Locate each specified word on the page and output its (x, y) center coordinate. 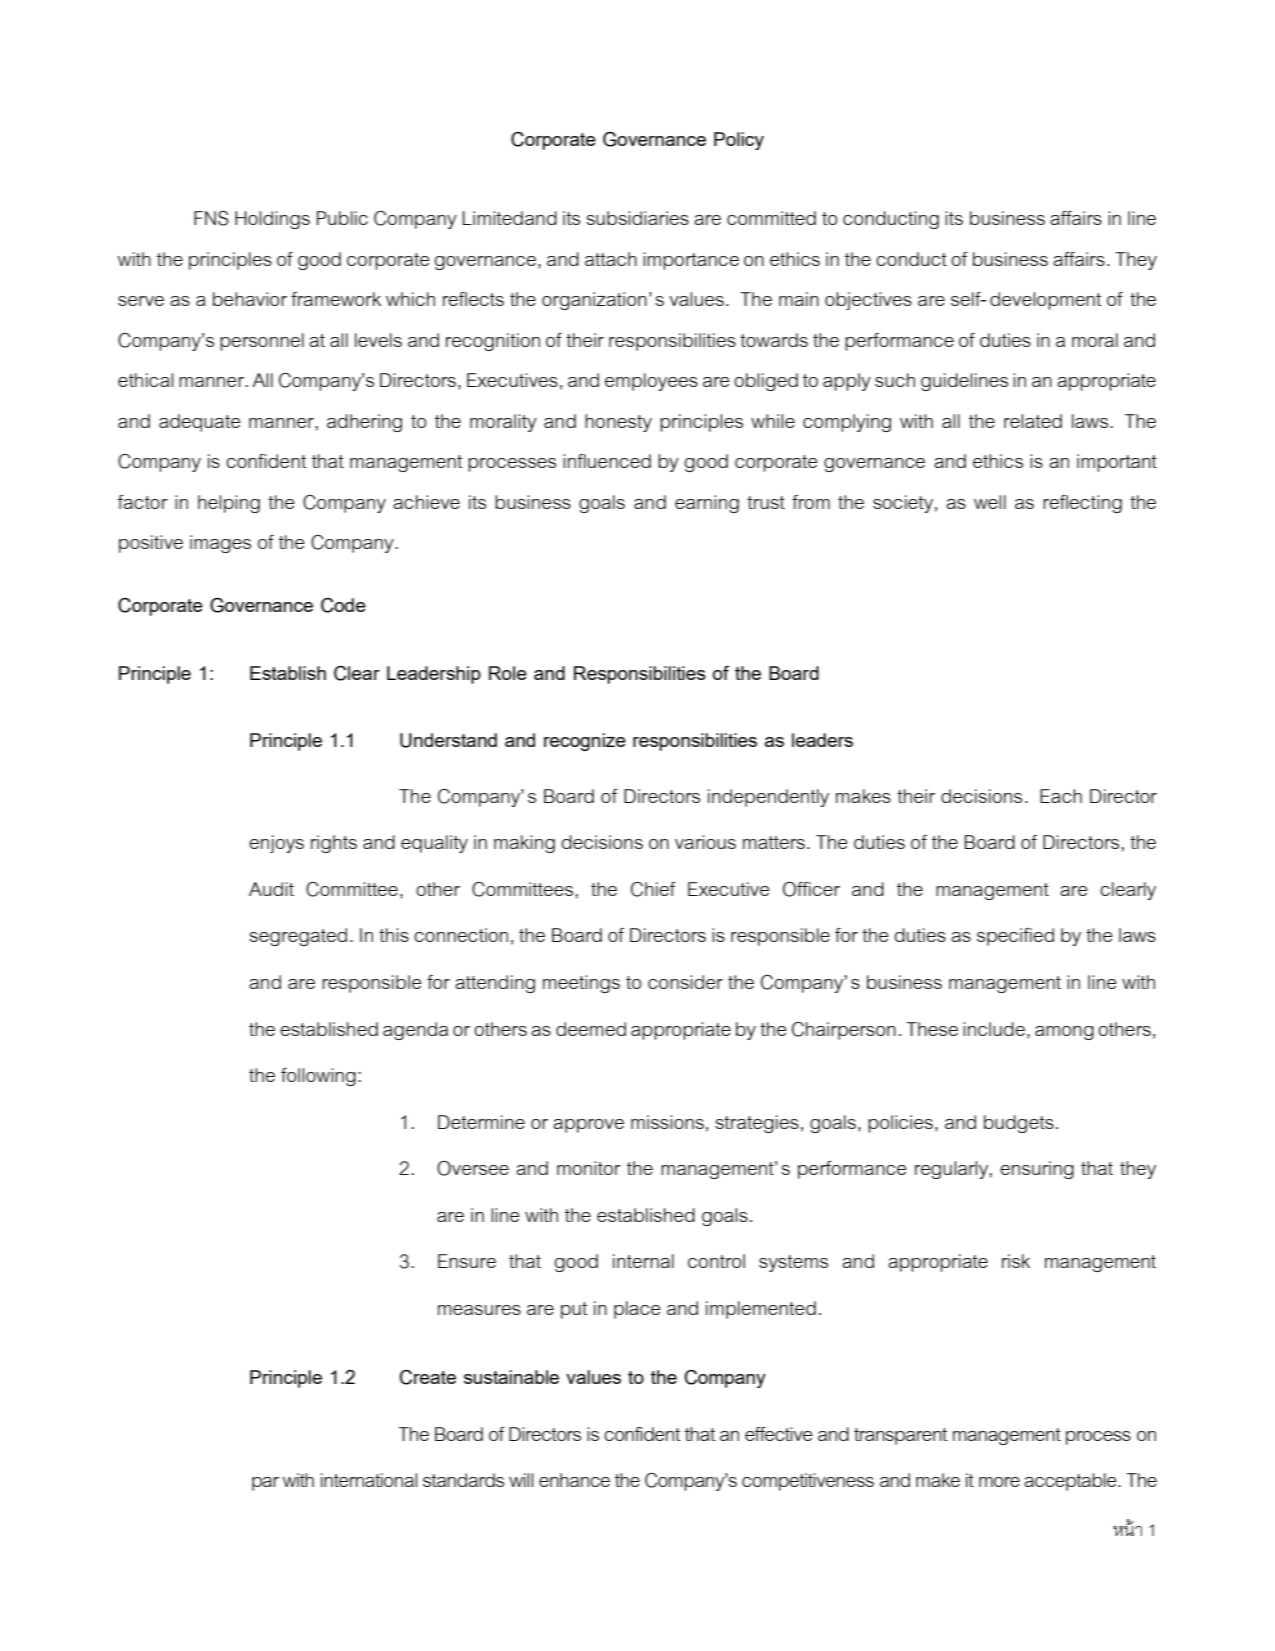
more (999, 1482)
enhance (574, 1480)
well (990, 502)
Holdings (272, 220)
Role (508, 673)
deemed (591, 1029)
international (369, 1480)
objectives (868, 301)
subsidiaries (637, 218)
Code (343, 605)
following (318, 1077)
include (994, 1029)
